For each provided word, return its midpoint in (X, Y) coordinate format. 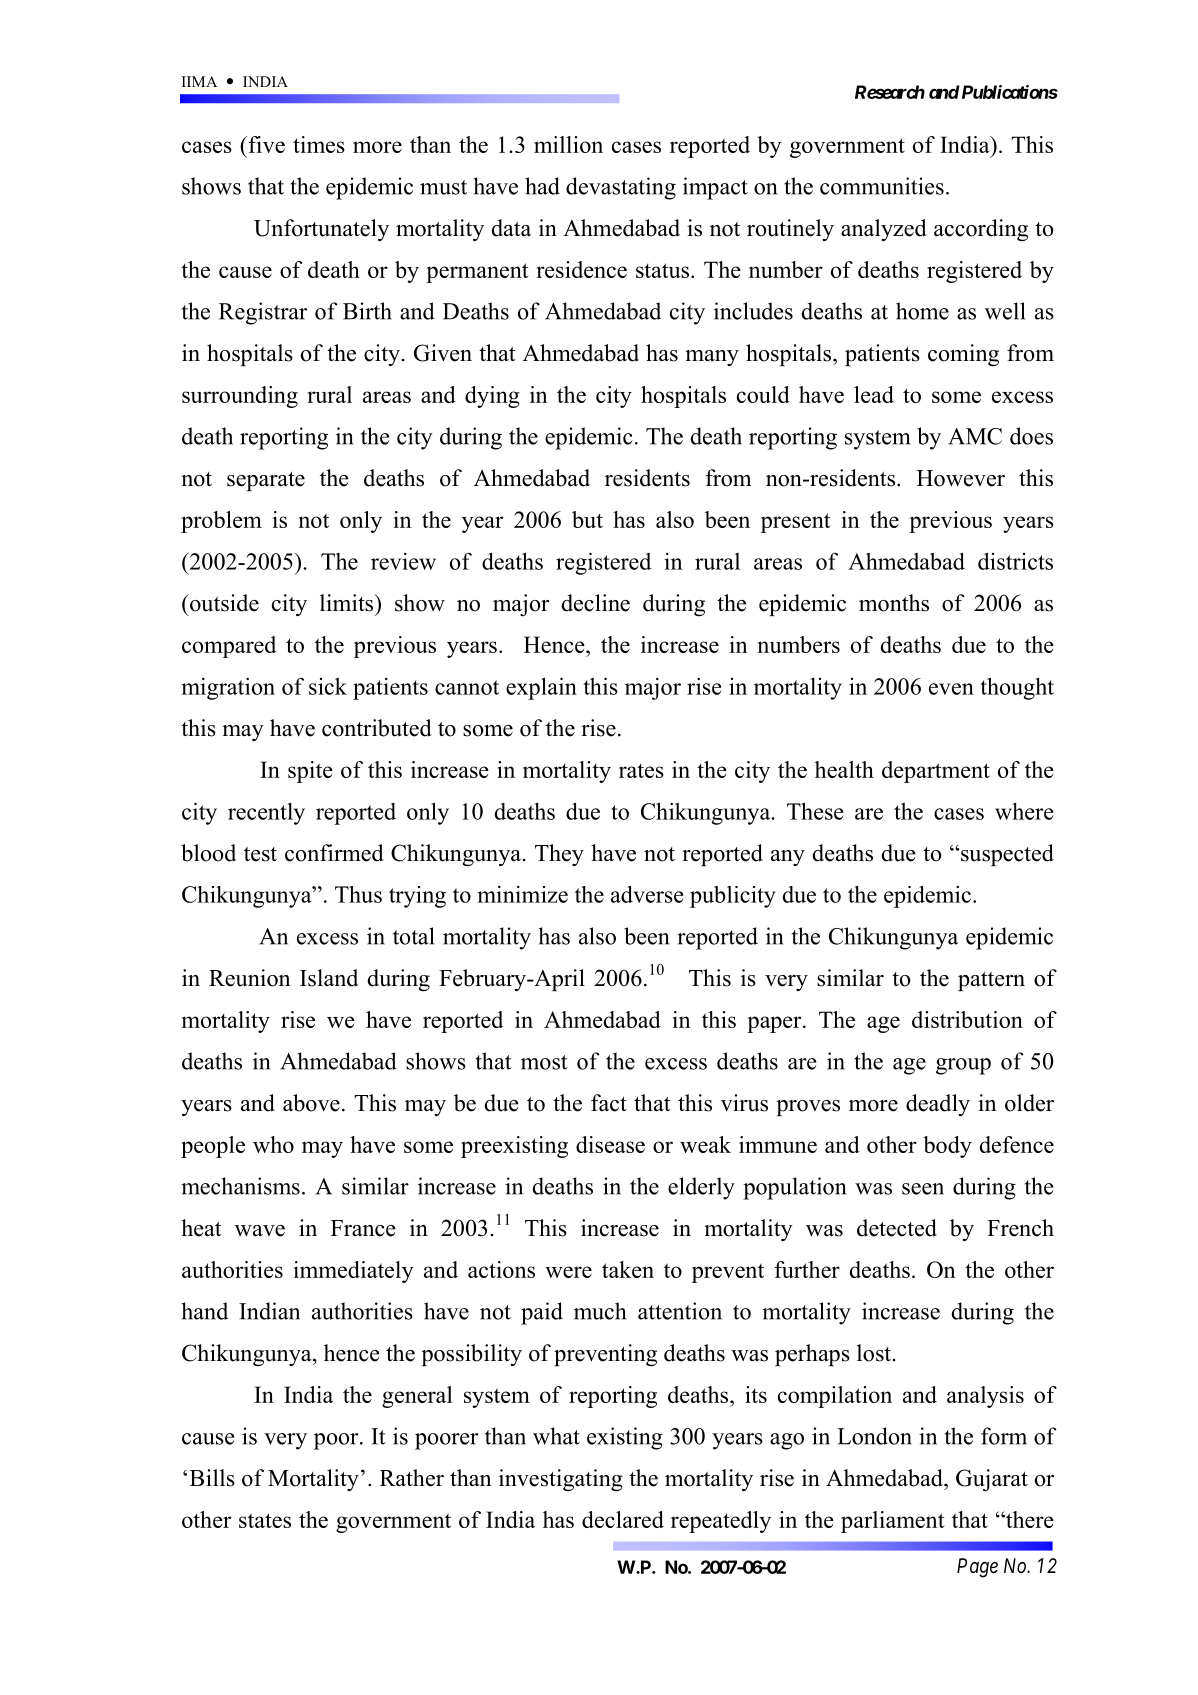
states (265, 1520)
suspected (1006, 855)
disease (610, 1144)
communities (882, 186)
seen (923, 1189)
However (961, 478)
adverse (647, 894)
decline (596, 603)
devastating (621, 188)
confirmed (334, 853)
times (319, 144)
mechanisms (240, 1186)
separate (266, 481)
